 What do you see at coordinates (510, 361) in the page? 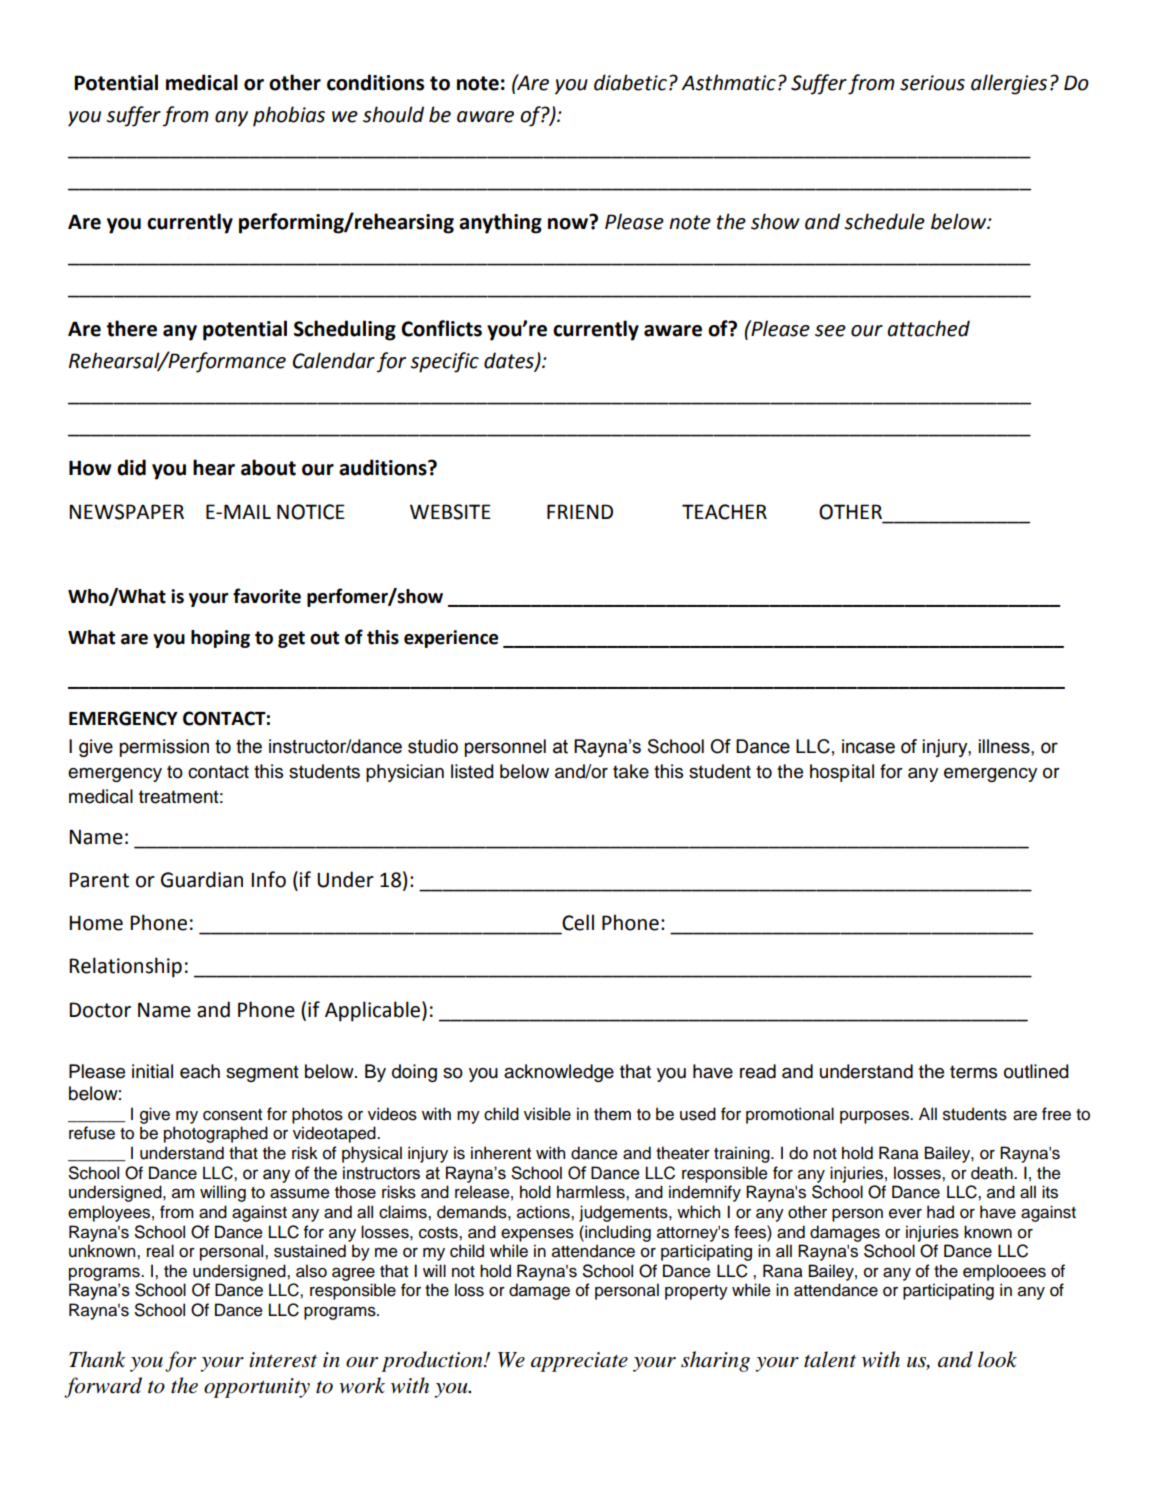
I see `dates` at bounding box center [510, 361].
